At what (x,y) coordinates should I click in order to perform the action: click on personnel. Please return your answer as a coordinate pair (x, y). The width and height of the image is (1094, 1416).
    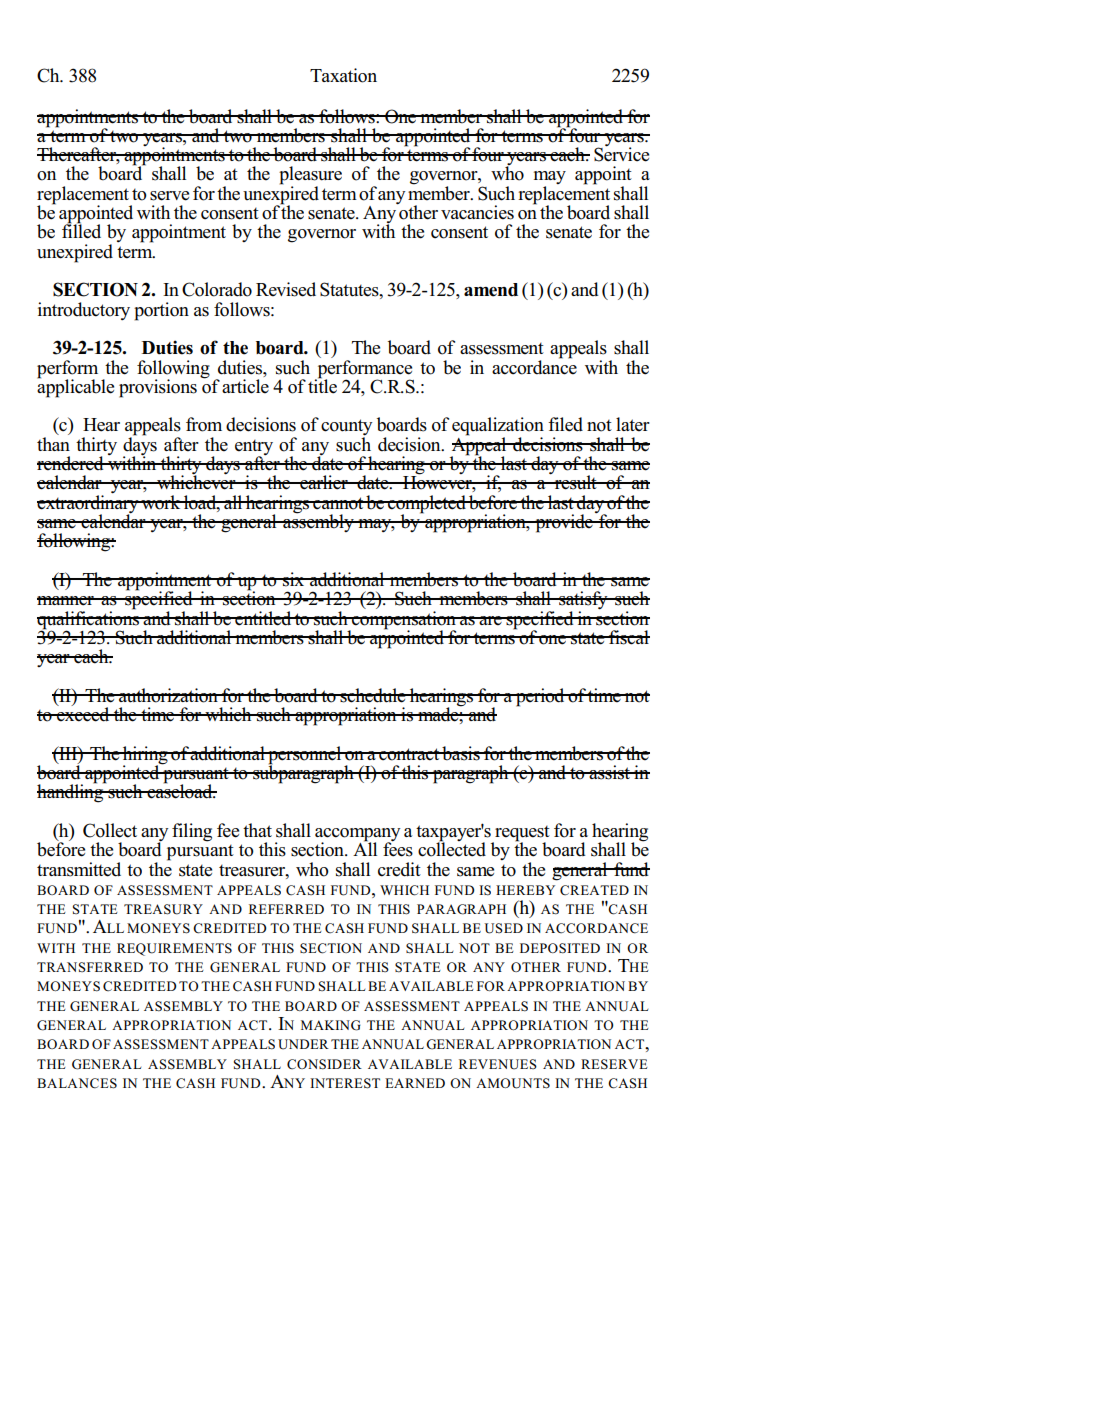
    Looking at the image, I should click on (305, 756).
